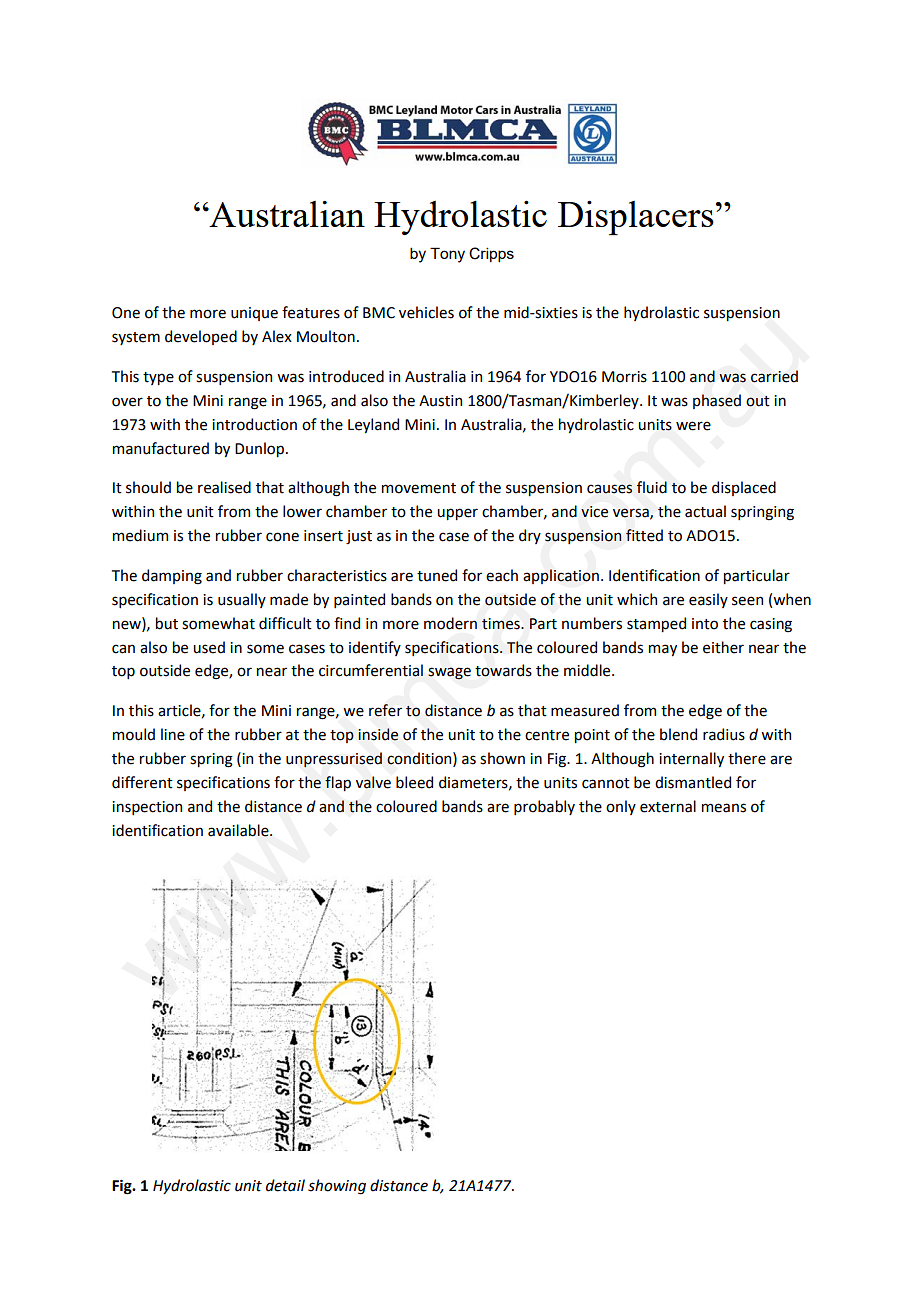  Describe the element at coordinates (724, 808) in the screenshot. I see `means` at that location.
